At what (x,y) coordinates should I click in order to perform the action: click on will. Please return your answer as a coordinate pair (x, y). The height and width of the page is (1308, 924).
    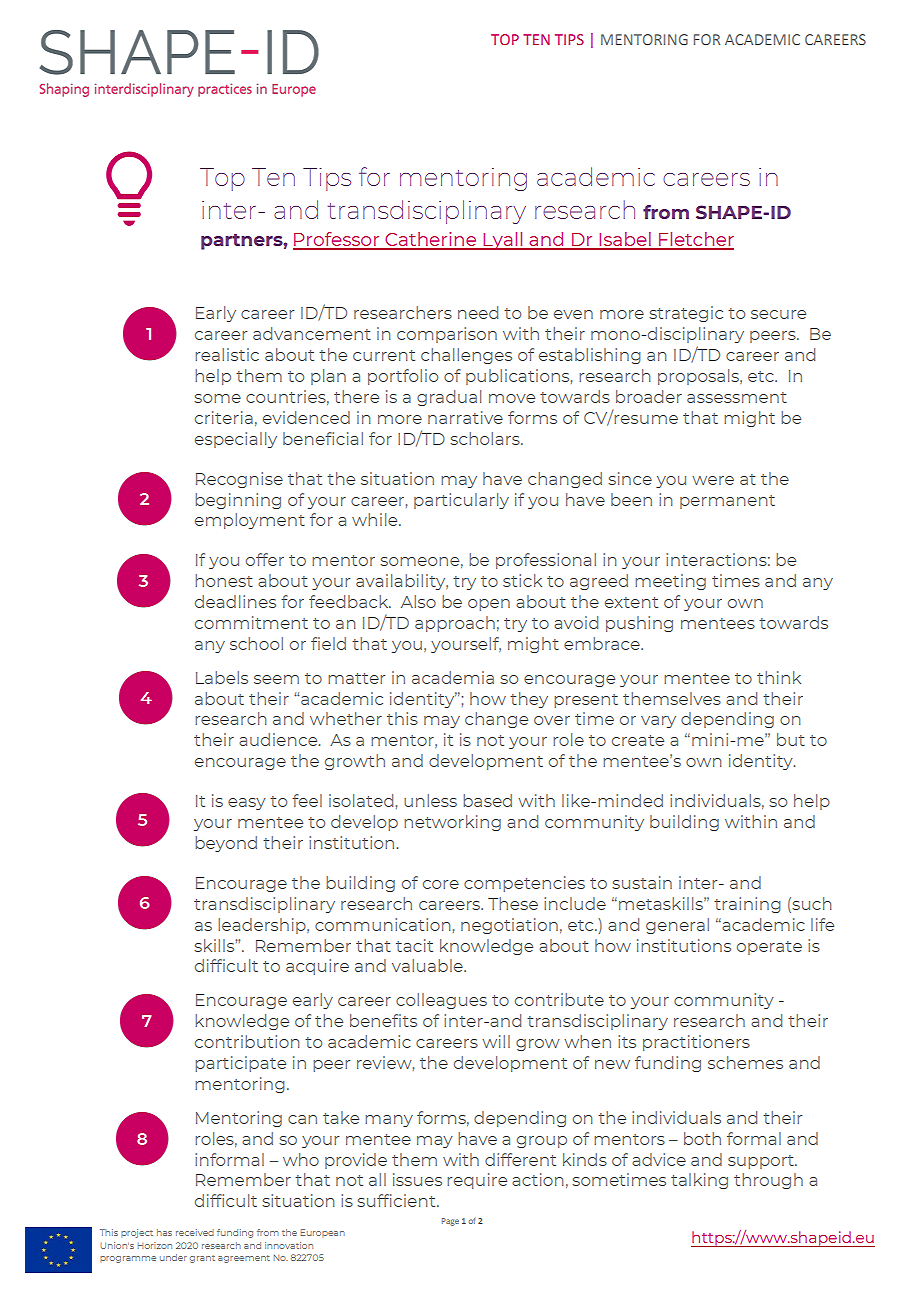
    Looking at the image, I should click on (496, 1041).
